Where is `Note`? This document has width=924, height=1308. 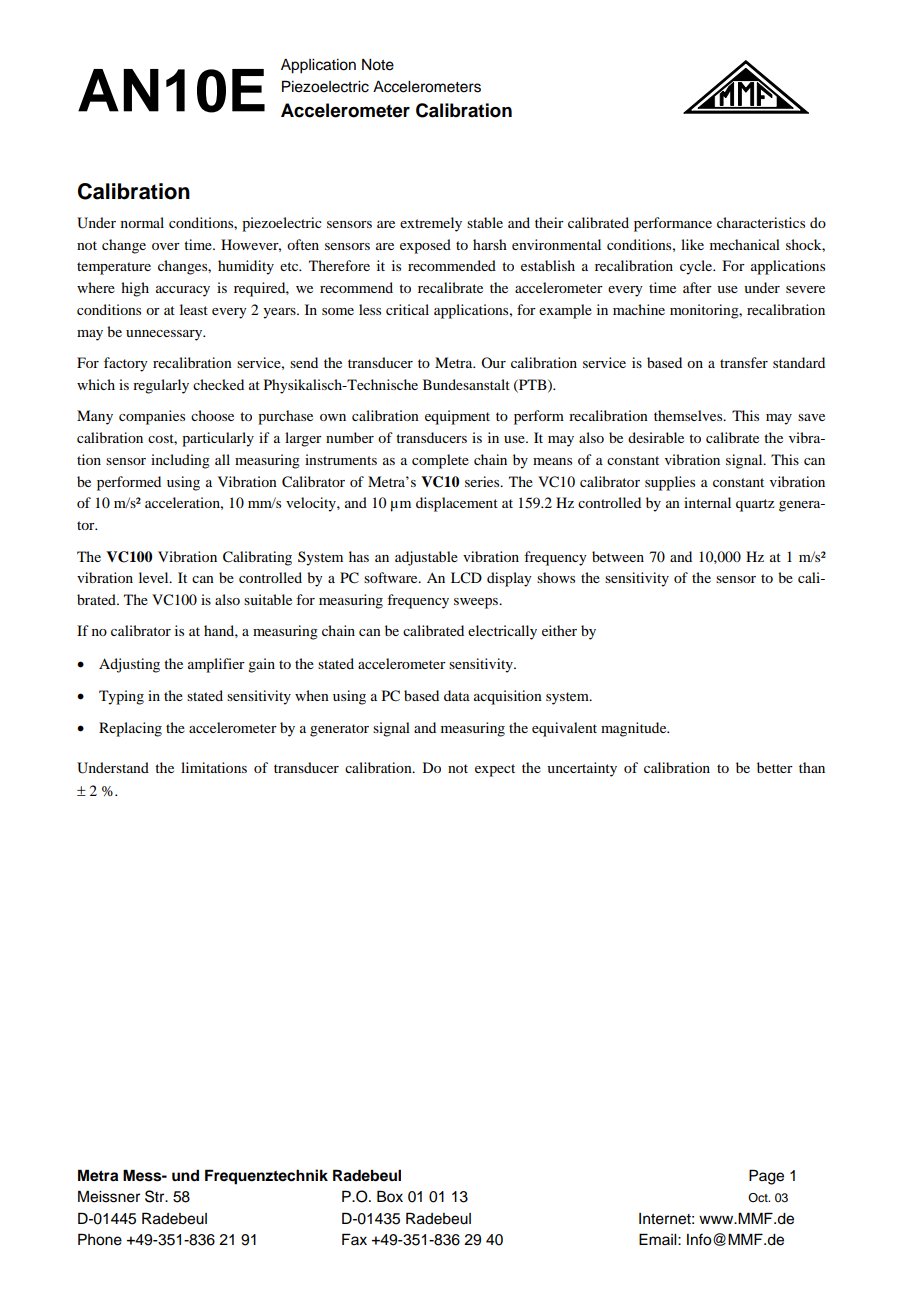
Note is located at coordinates (378, 65).
